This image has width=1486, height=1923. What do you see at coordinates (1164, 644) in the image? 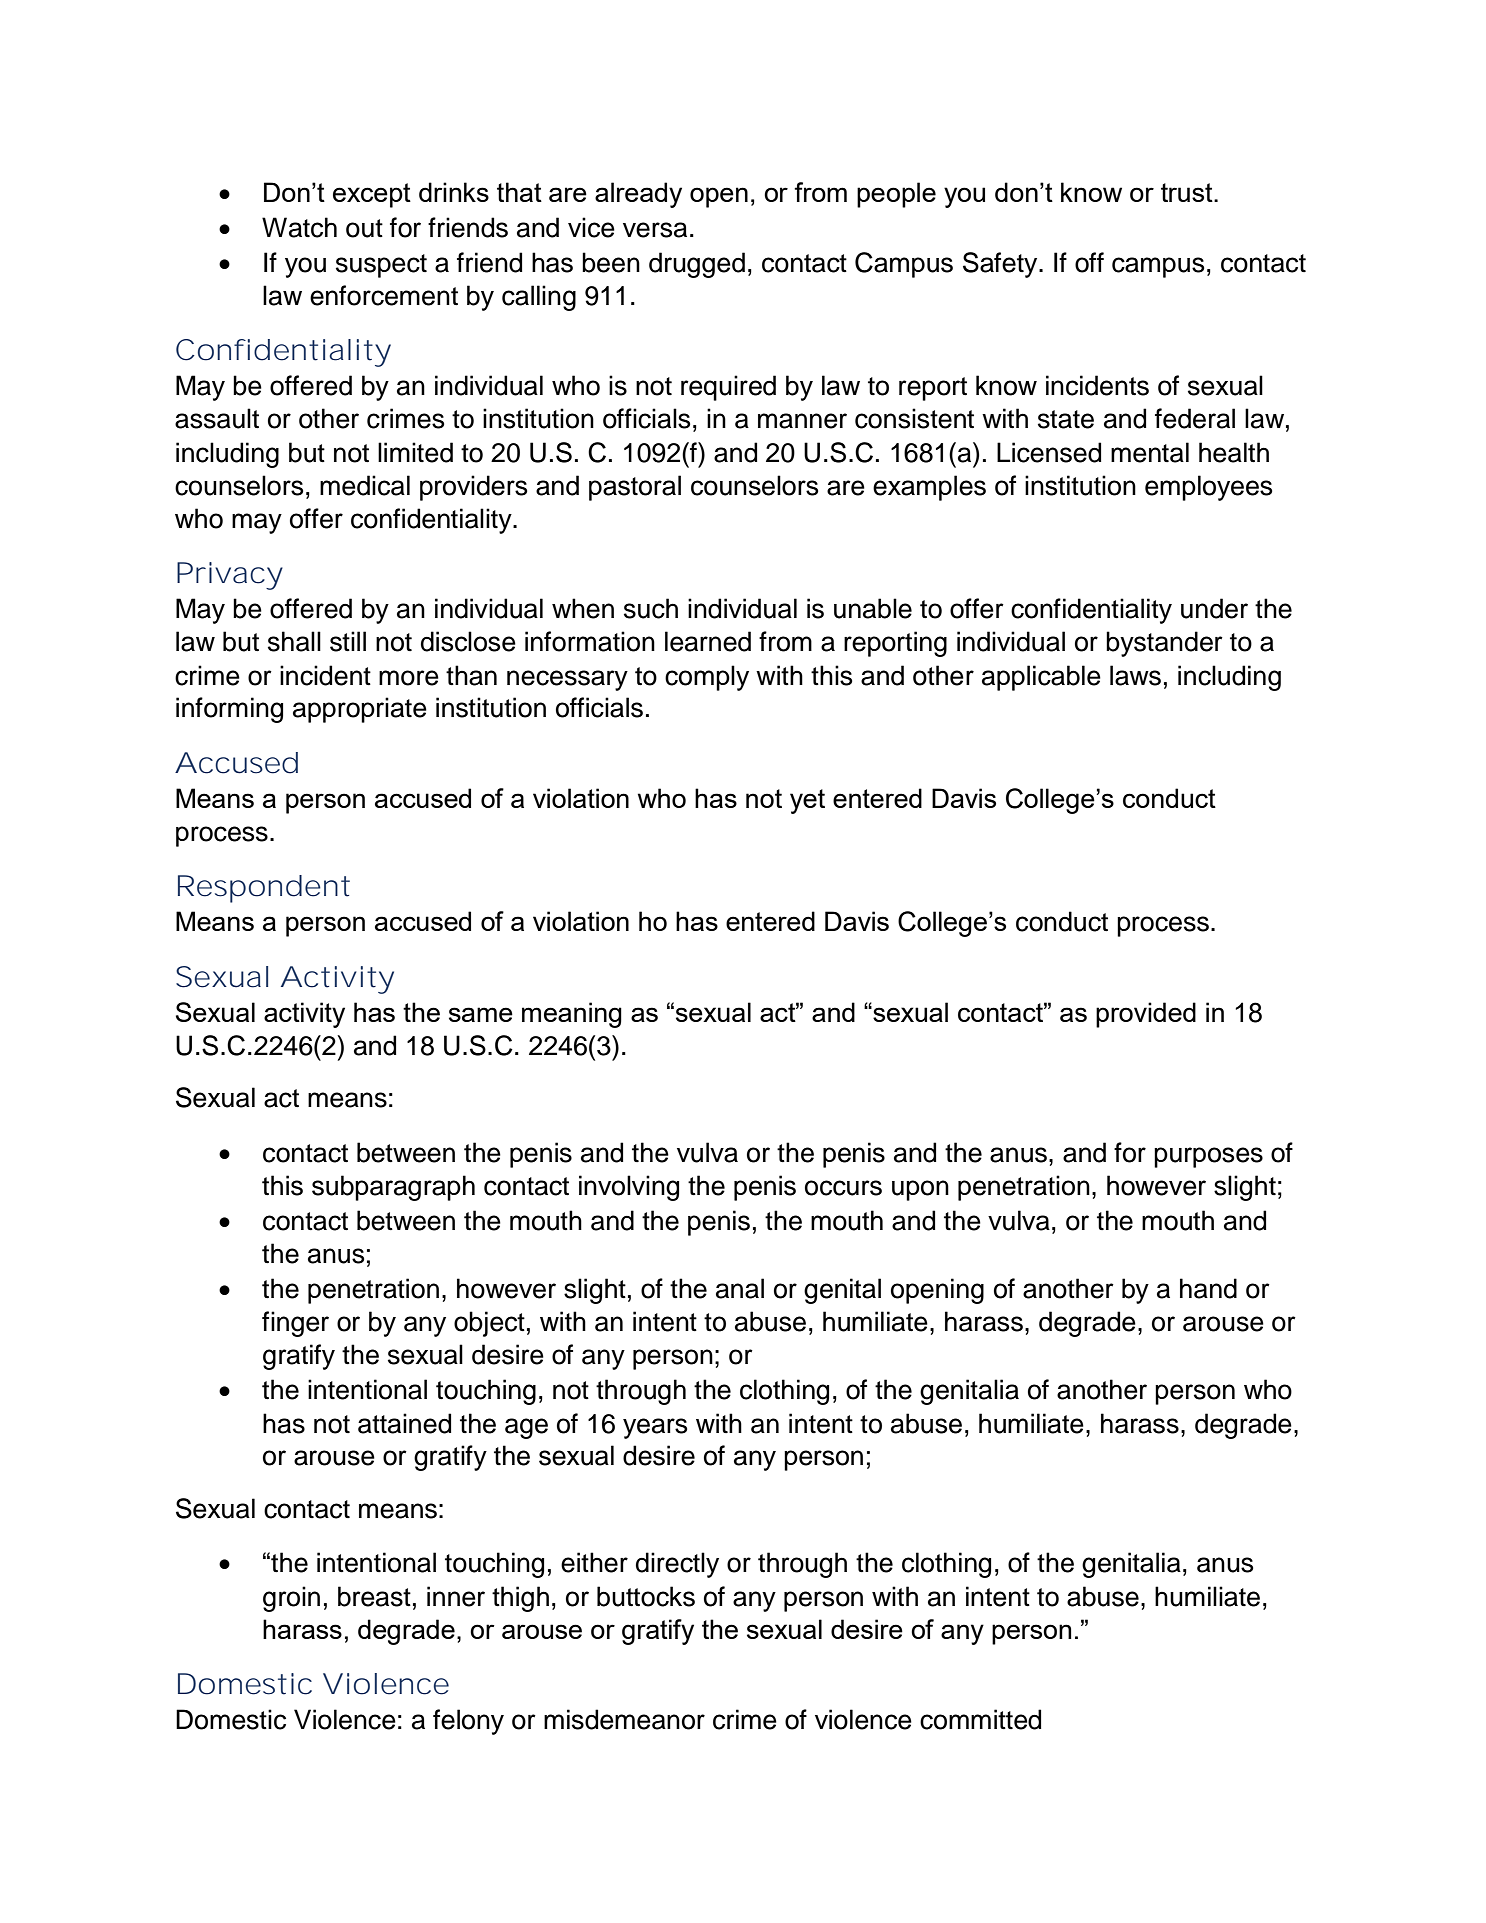
I see `bystander` at bounding box center [1164, 644].
